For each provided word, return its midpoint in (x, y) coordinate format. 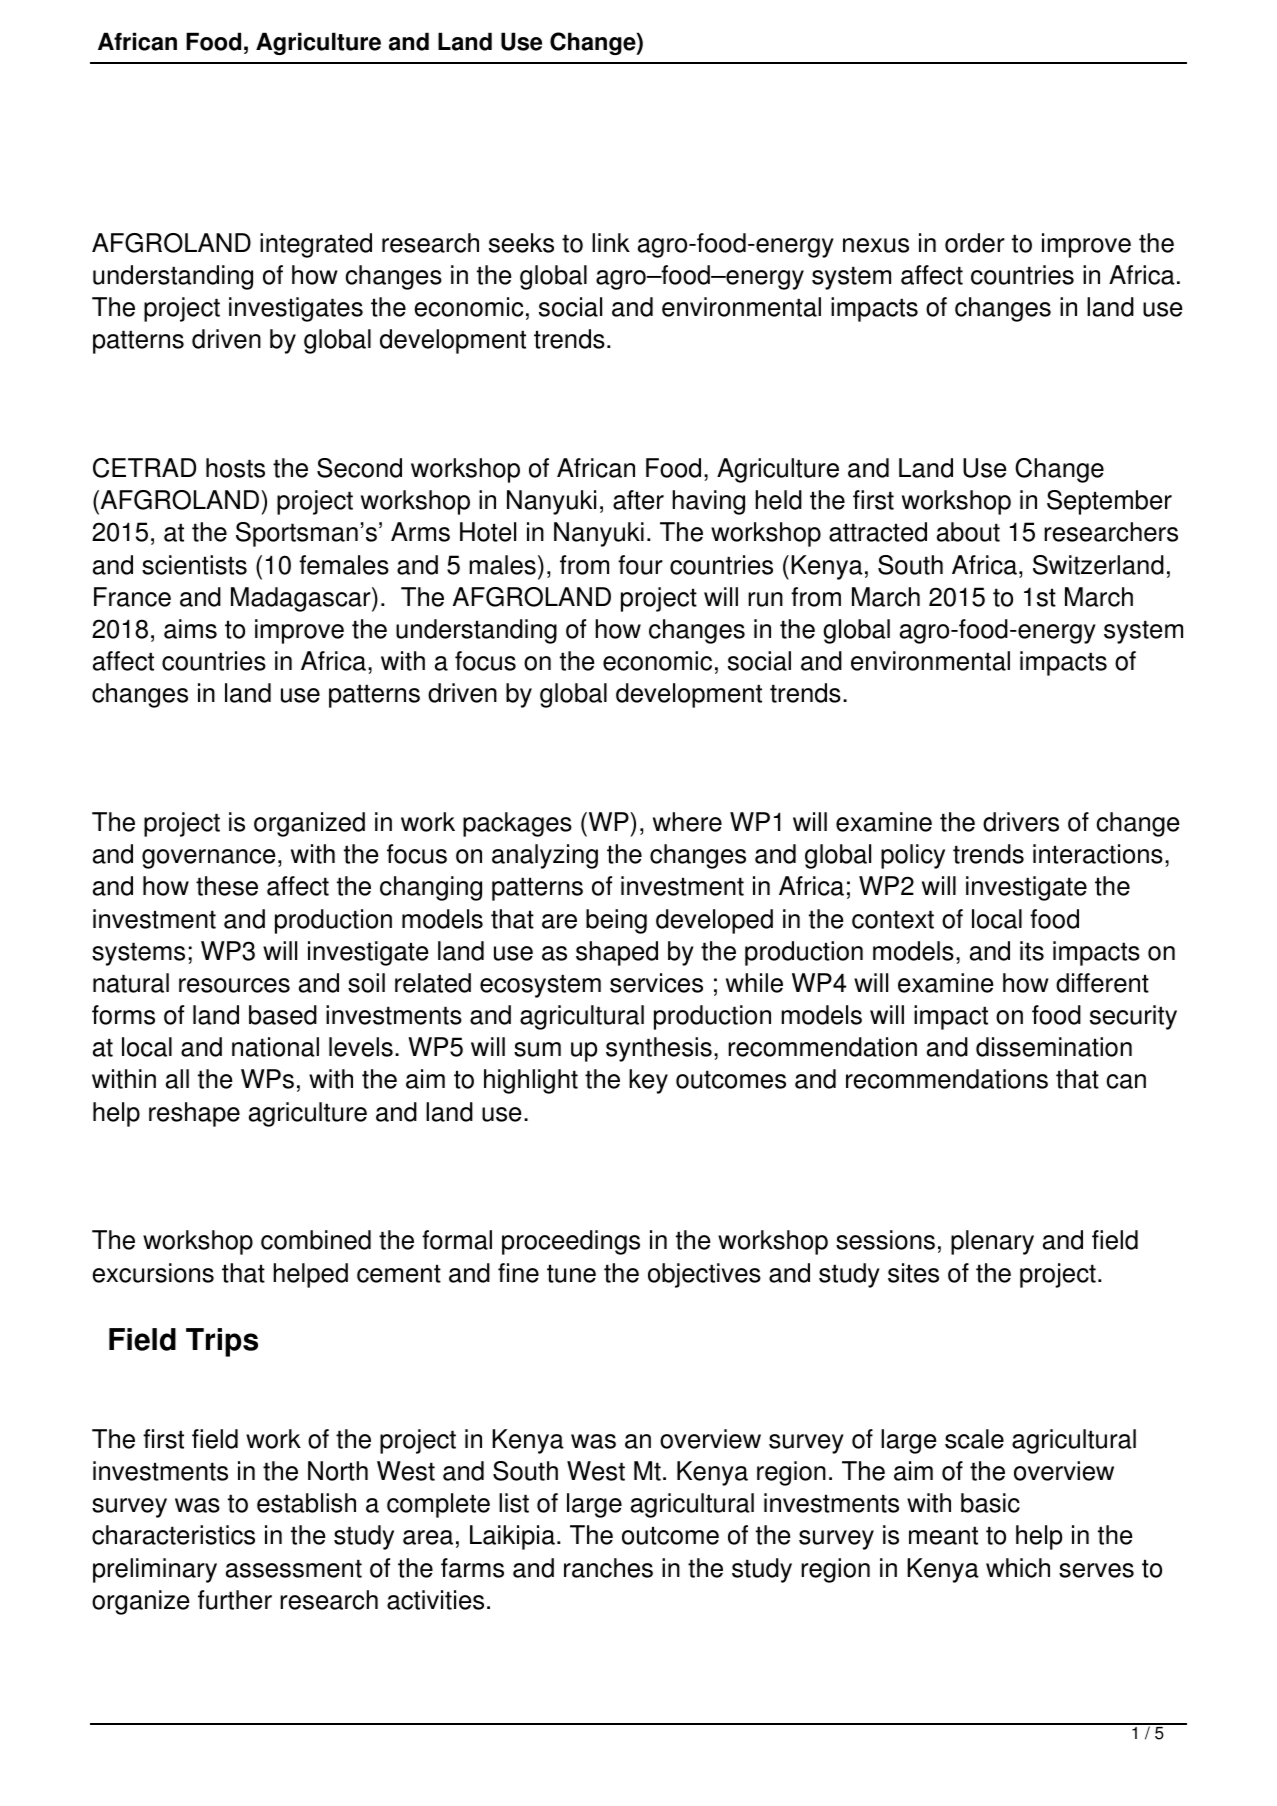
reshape (194, 1114)
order (975, 243)
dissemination (1054, 1047)
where (687, 822)
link (611, 242)
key (648, 1081)
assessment (294, 1568)
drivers (1021, 822)
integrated (316, 245)
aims (190, 629)
